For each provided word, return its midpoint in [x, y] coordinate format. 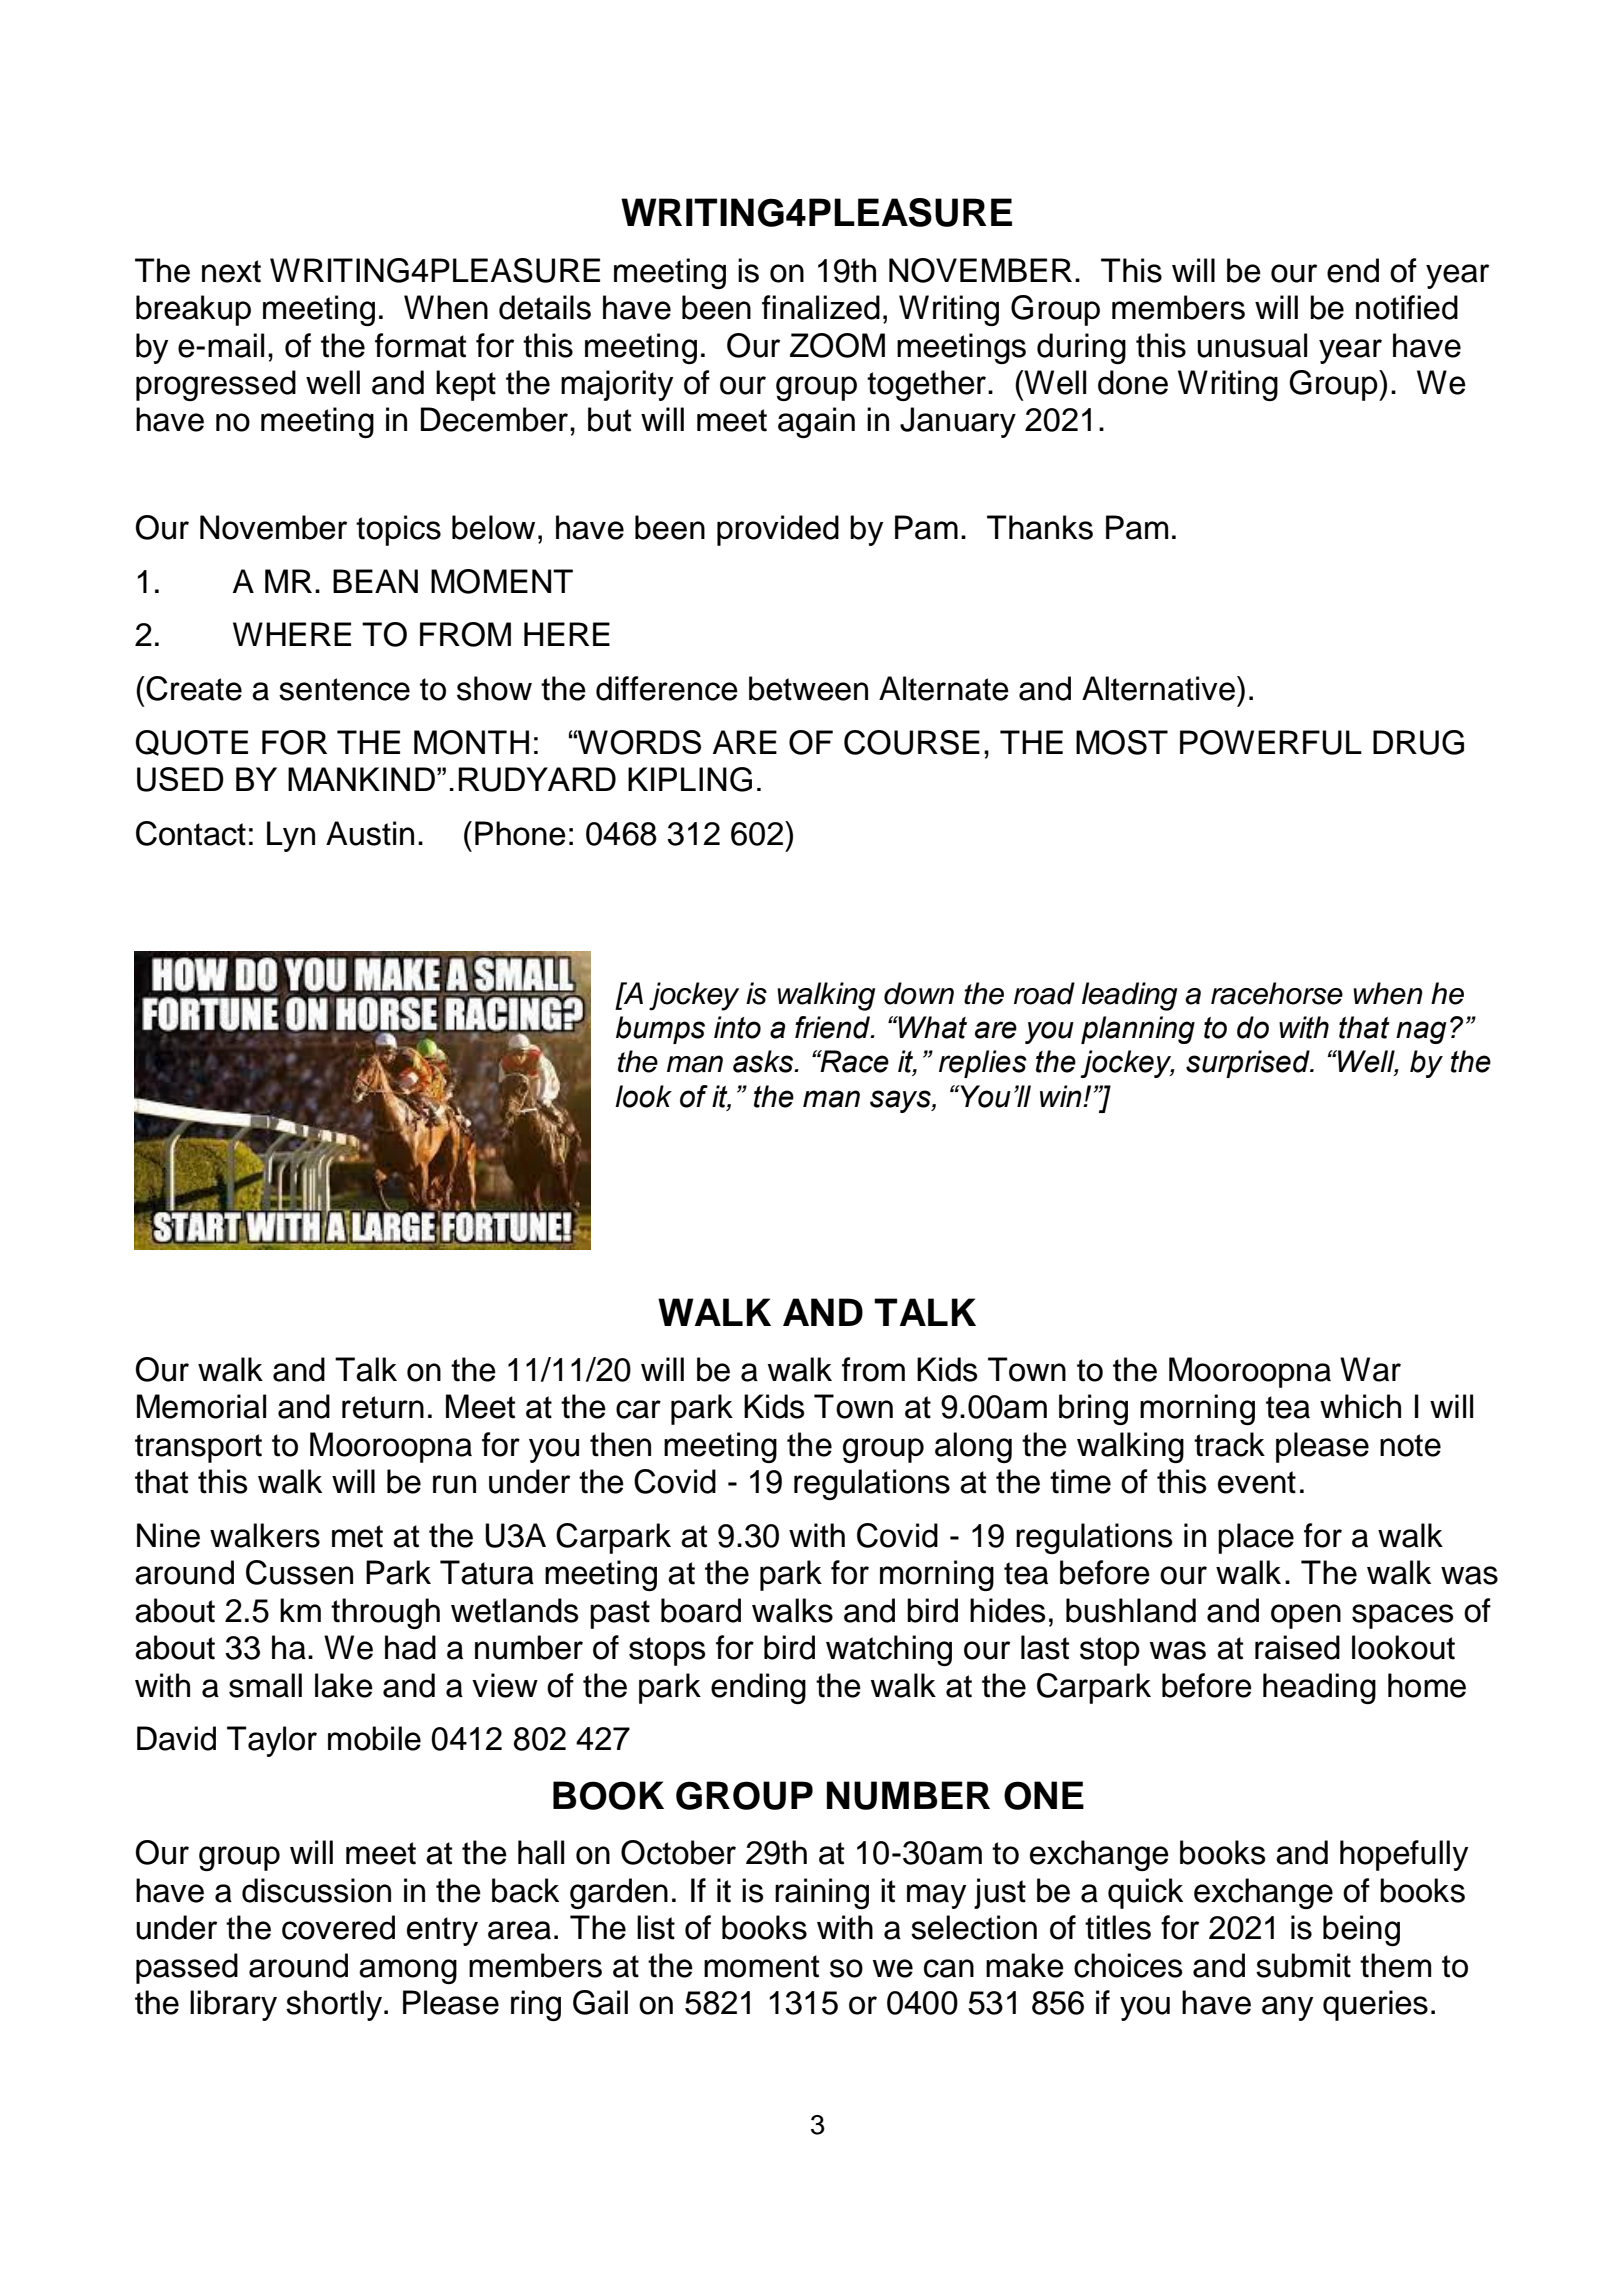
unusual [1252, 345]
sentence [344, 689]
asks [764, 1061]
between [808, 688]
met [357, 1536]
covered [338, 1927]
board [701, 1610]
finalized [821, 307]
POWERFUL [1271, 742]
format [420, 345]
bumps [660, 1030]
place [1256, 1538]
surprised [1249, 1064]
